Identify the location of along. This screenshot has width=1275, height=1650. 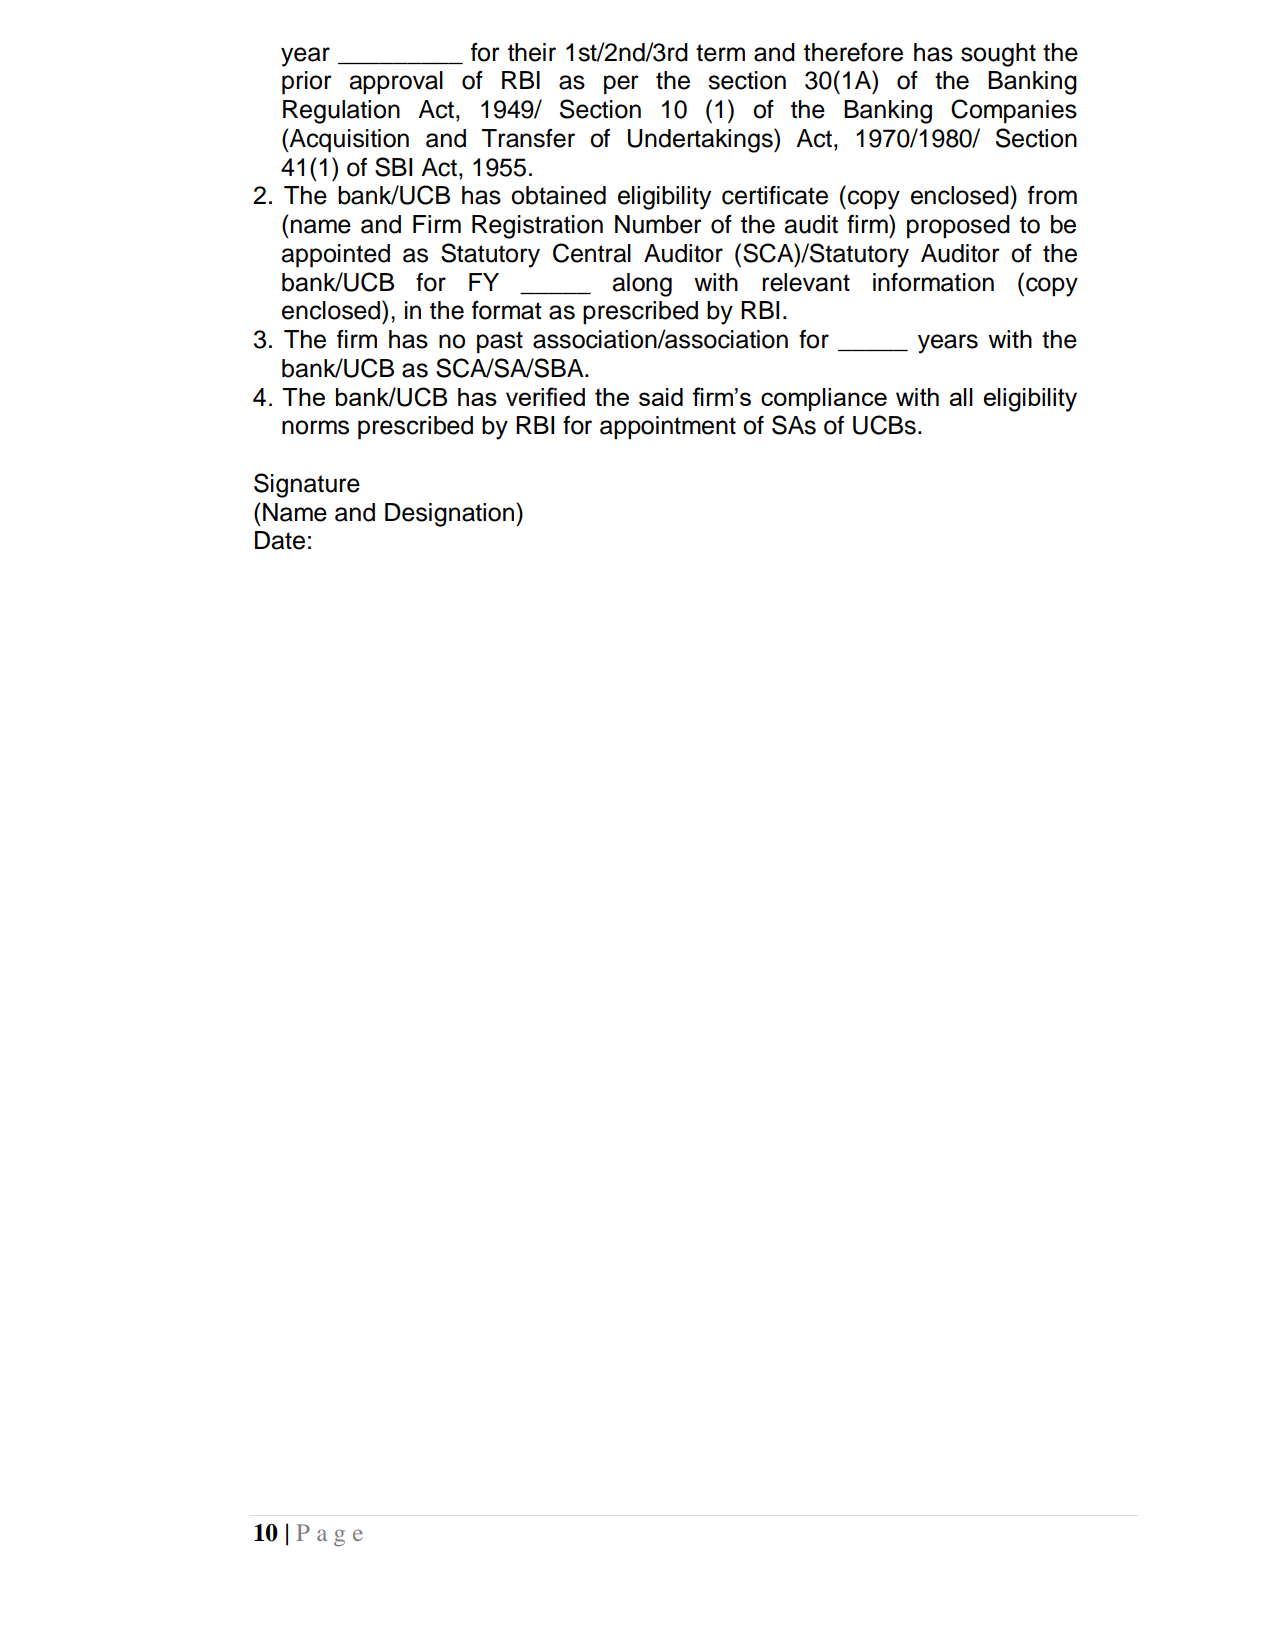
(642, 285).
